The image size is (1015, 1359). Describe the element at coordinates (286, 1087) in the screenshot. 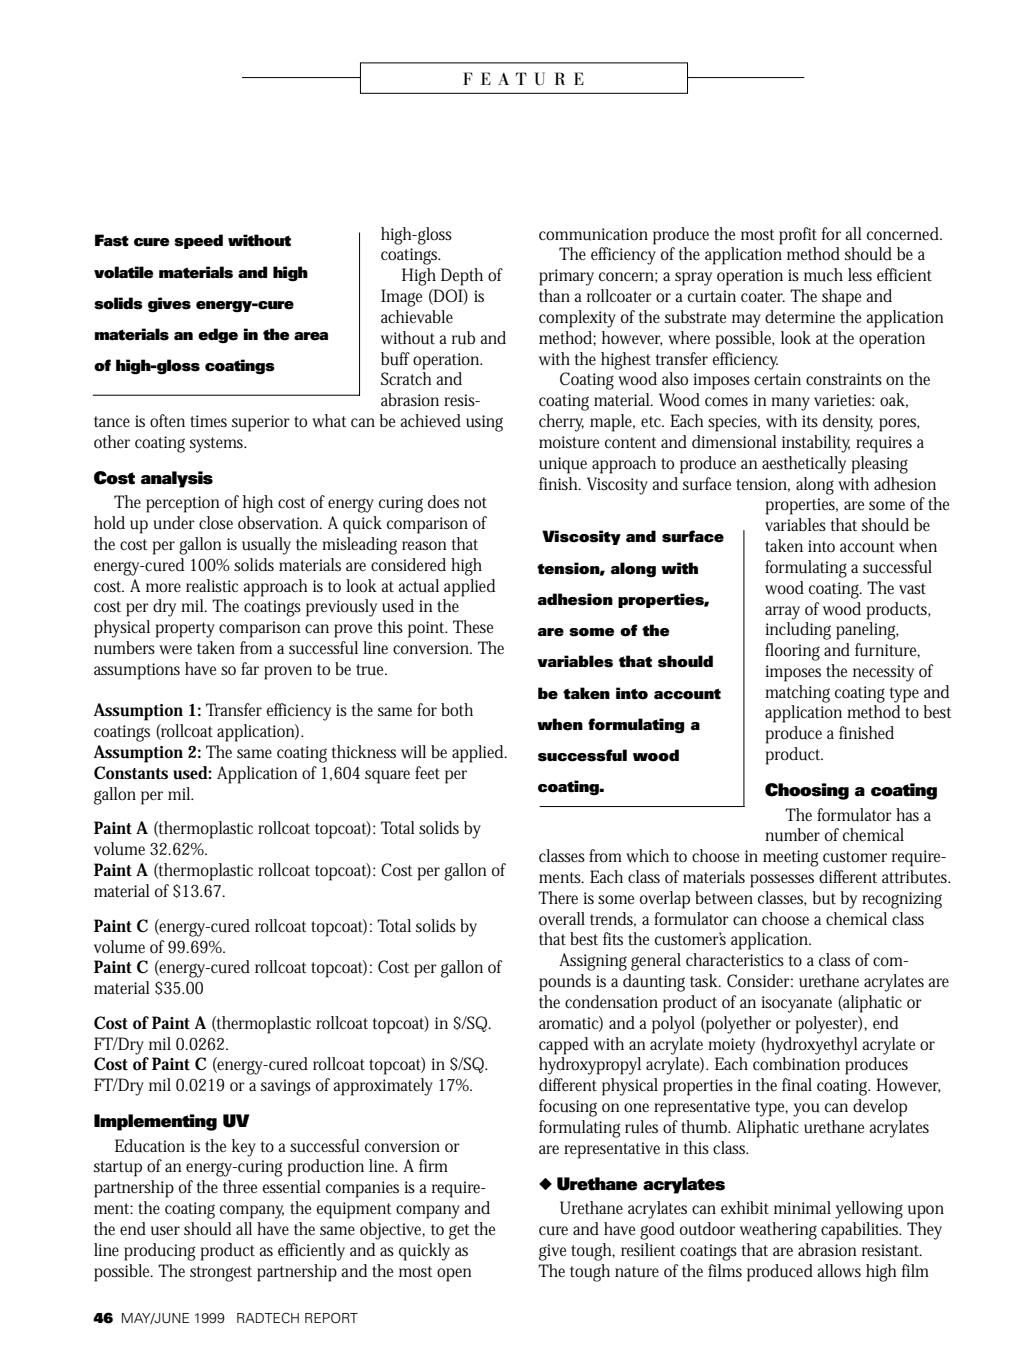

I see `savings` at that location.
